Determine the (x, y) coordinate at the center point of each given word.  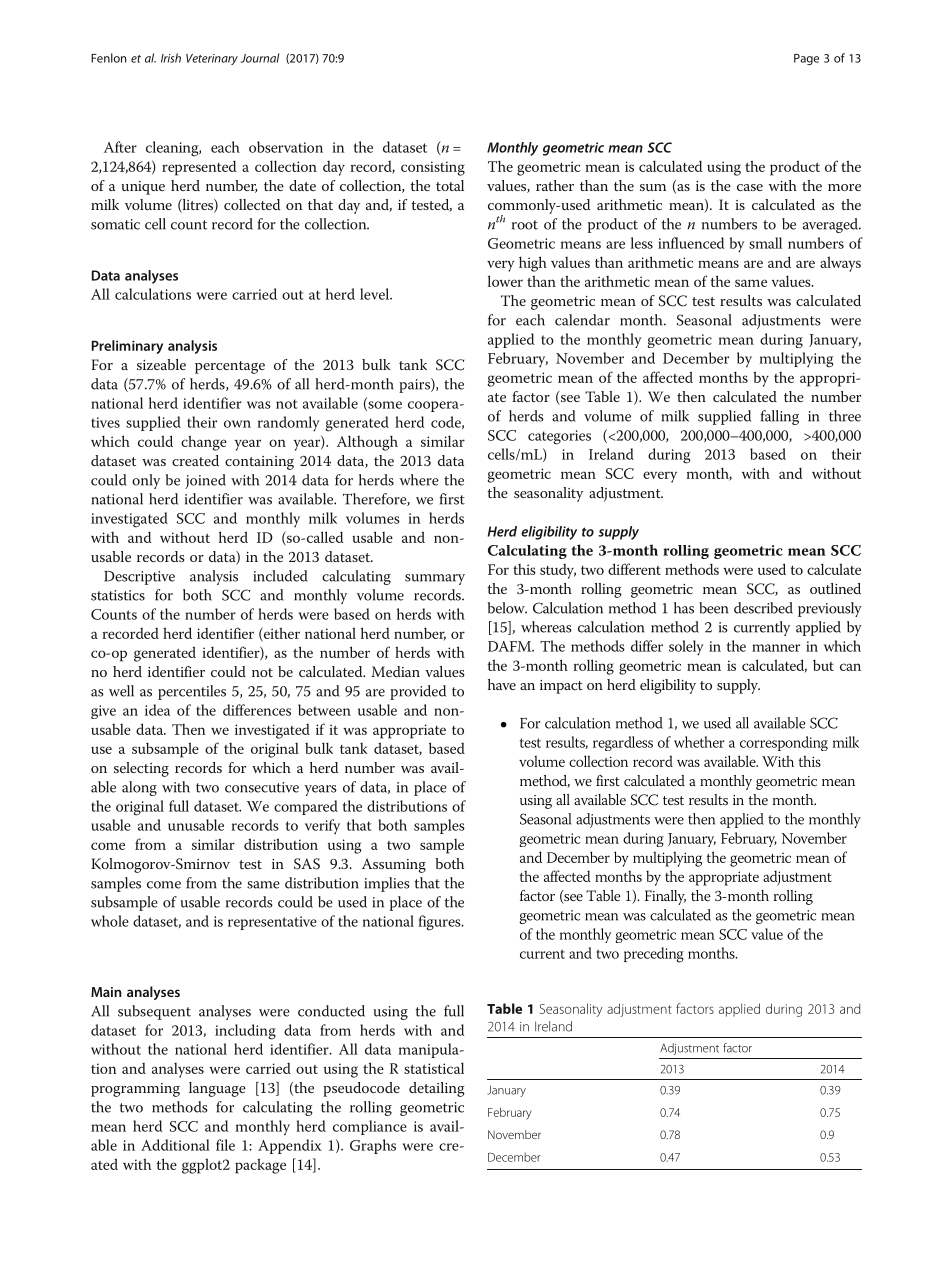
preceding (654, 955)
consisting (433, 168)
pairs (415, 385)
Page (806, 59)
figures (440, 923)
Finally (665, 897)
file (225, 1145)
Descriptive (139, 578)
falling (779, 417)
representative (272, 923)
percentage (230, 367)
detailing (437, 1089)
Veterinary (212, 59)
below (507, 608)
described (763, 608)
